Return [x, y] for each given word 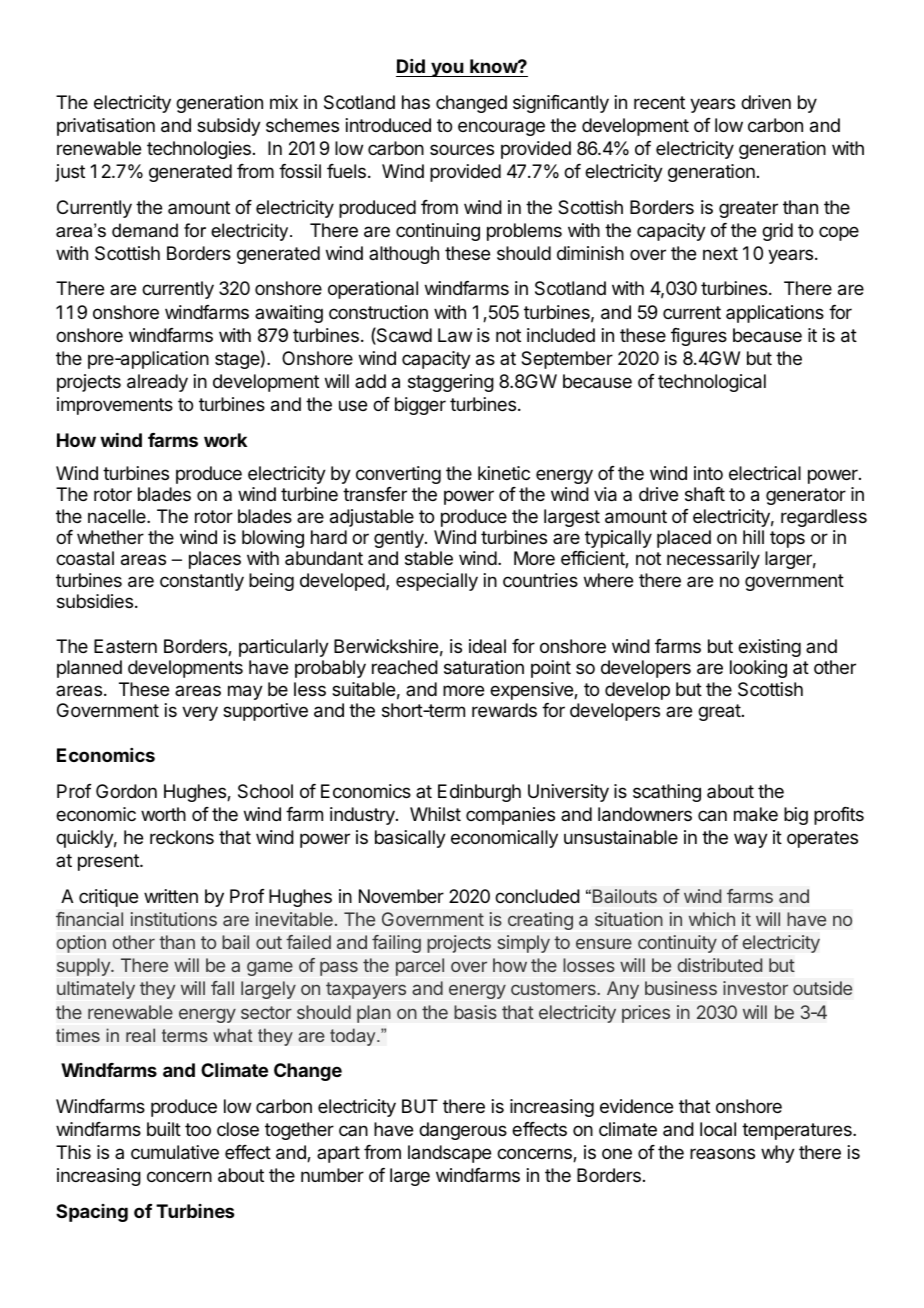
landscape [449, 1154]
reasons [722, 1153]
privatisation [106, 127]
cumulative [175, 1152]
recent [659, 102]
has [416, 102]
